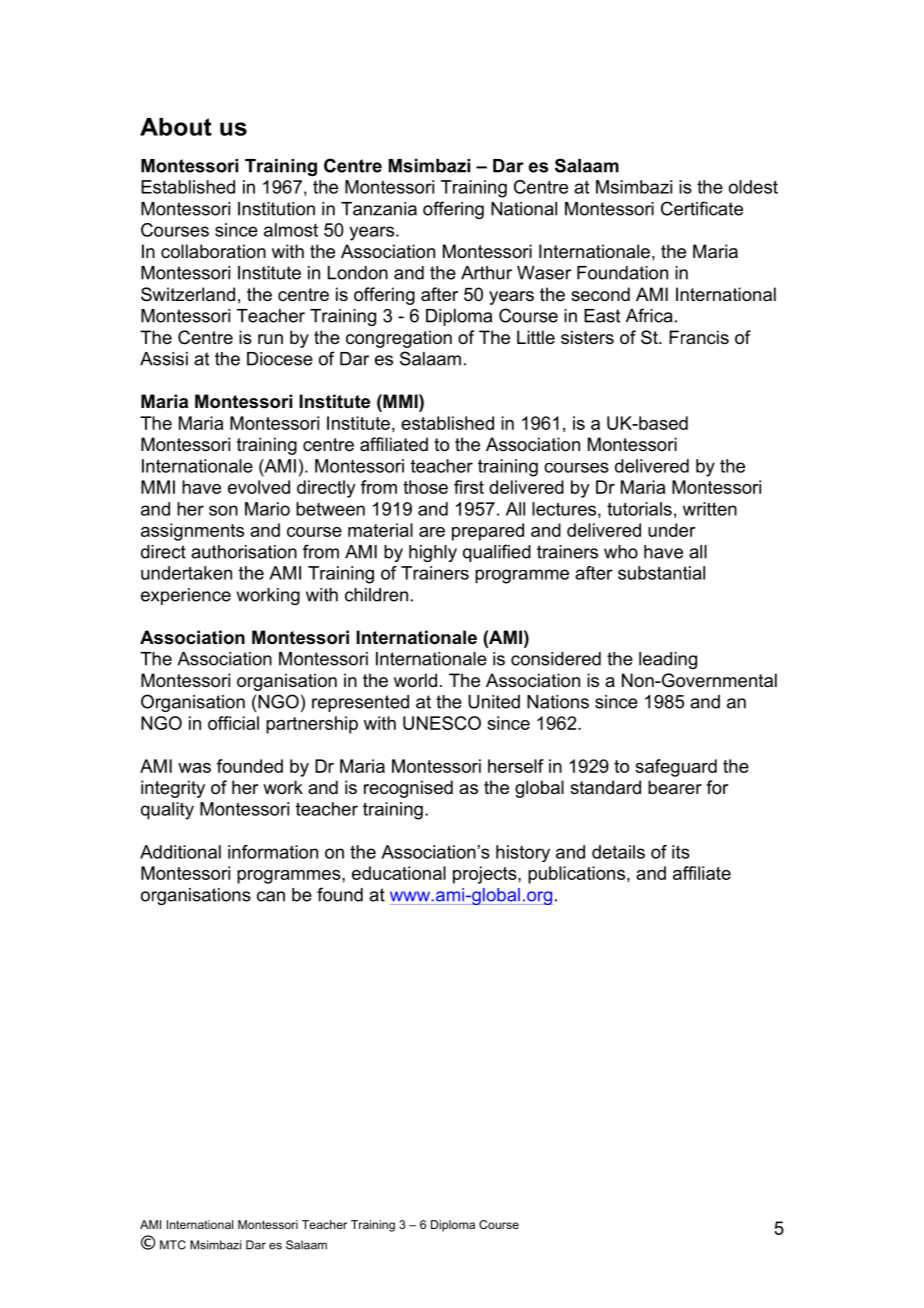  Describe the element at coordinates (379, 209) in the page. I see `Tanzania` at that location.
